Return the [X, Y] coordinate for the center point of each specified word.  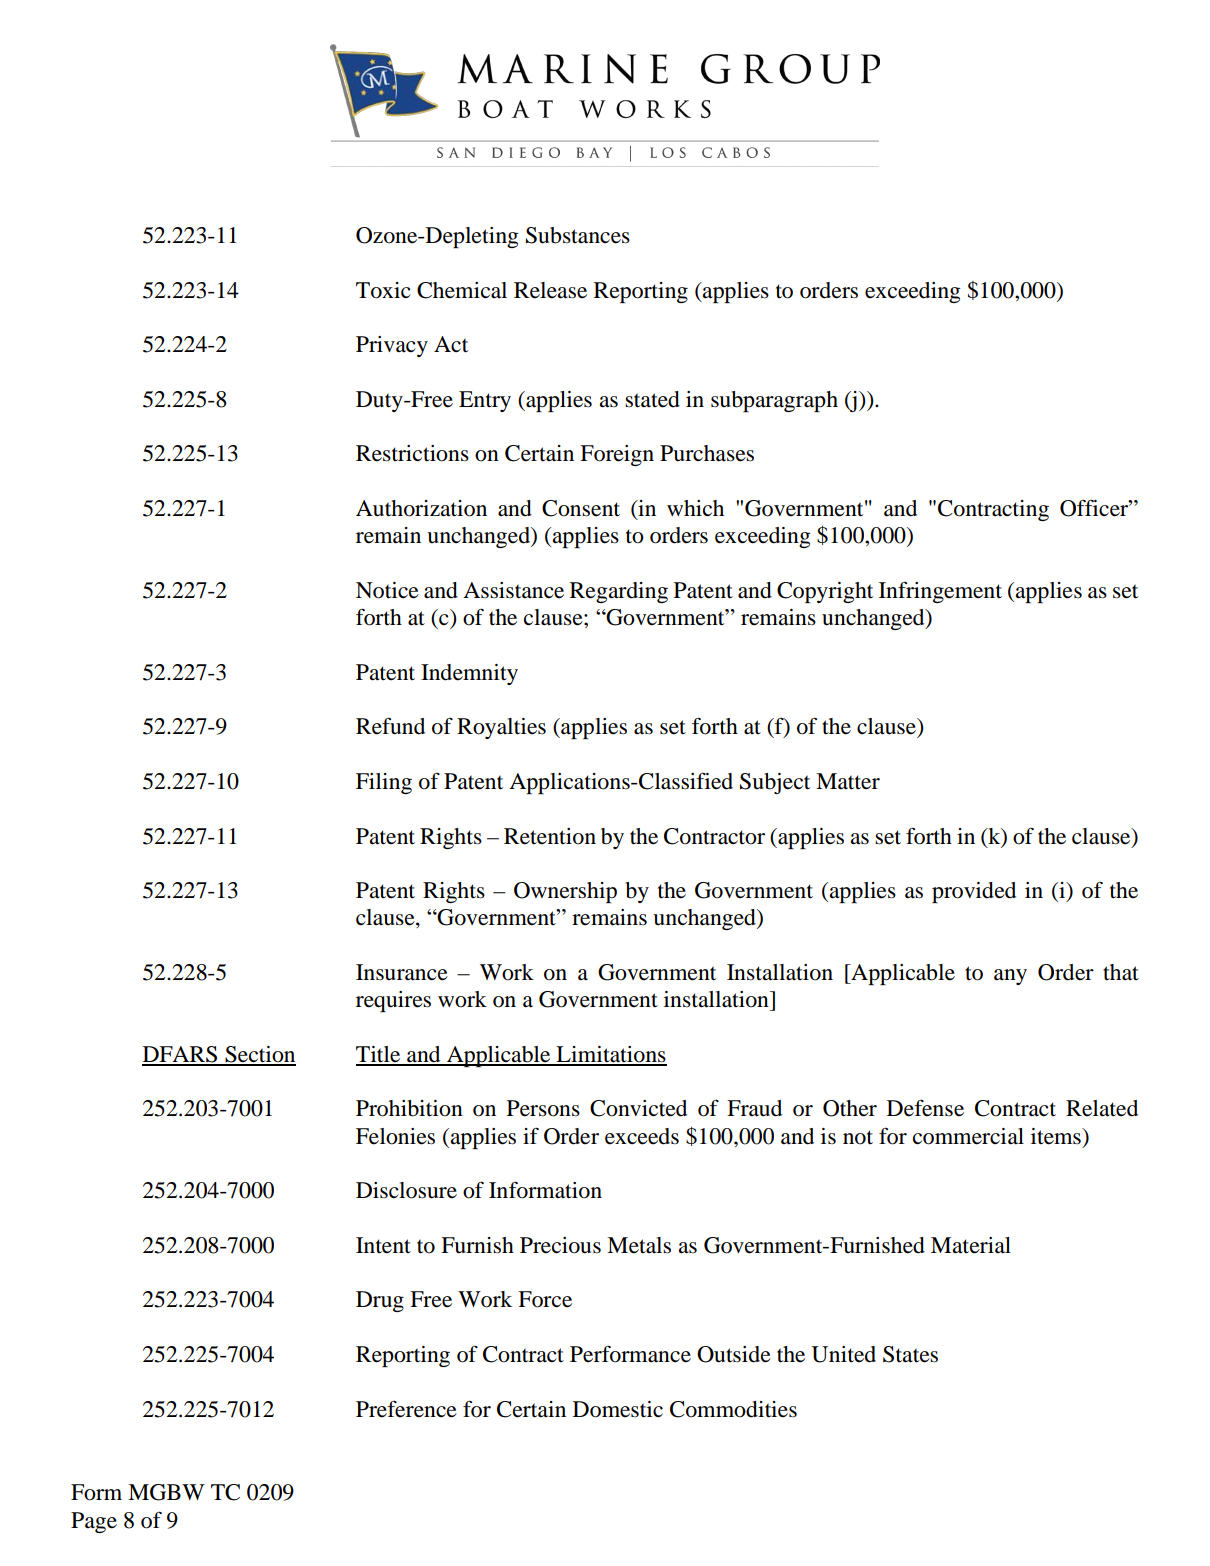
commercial [968, 1136]
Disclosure [406, 1190]
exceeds [642, 1136]
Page [94, 1522]
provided [974, 892]
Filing [384, 783]
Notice [387, 590]
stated [652, 399]
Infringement [940, 592]
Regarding [619, 592]
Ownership [565, 892]
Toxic [383, 290]
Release [550, 290]
